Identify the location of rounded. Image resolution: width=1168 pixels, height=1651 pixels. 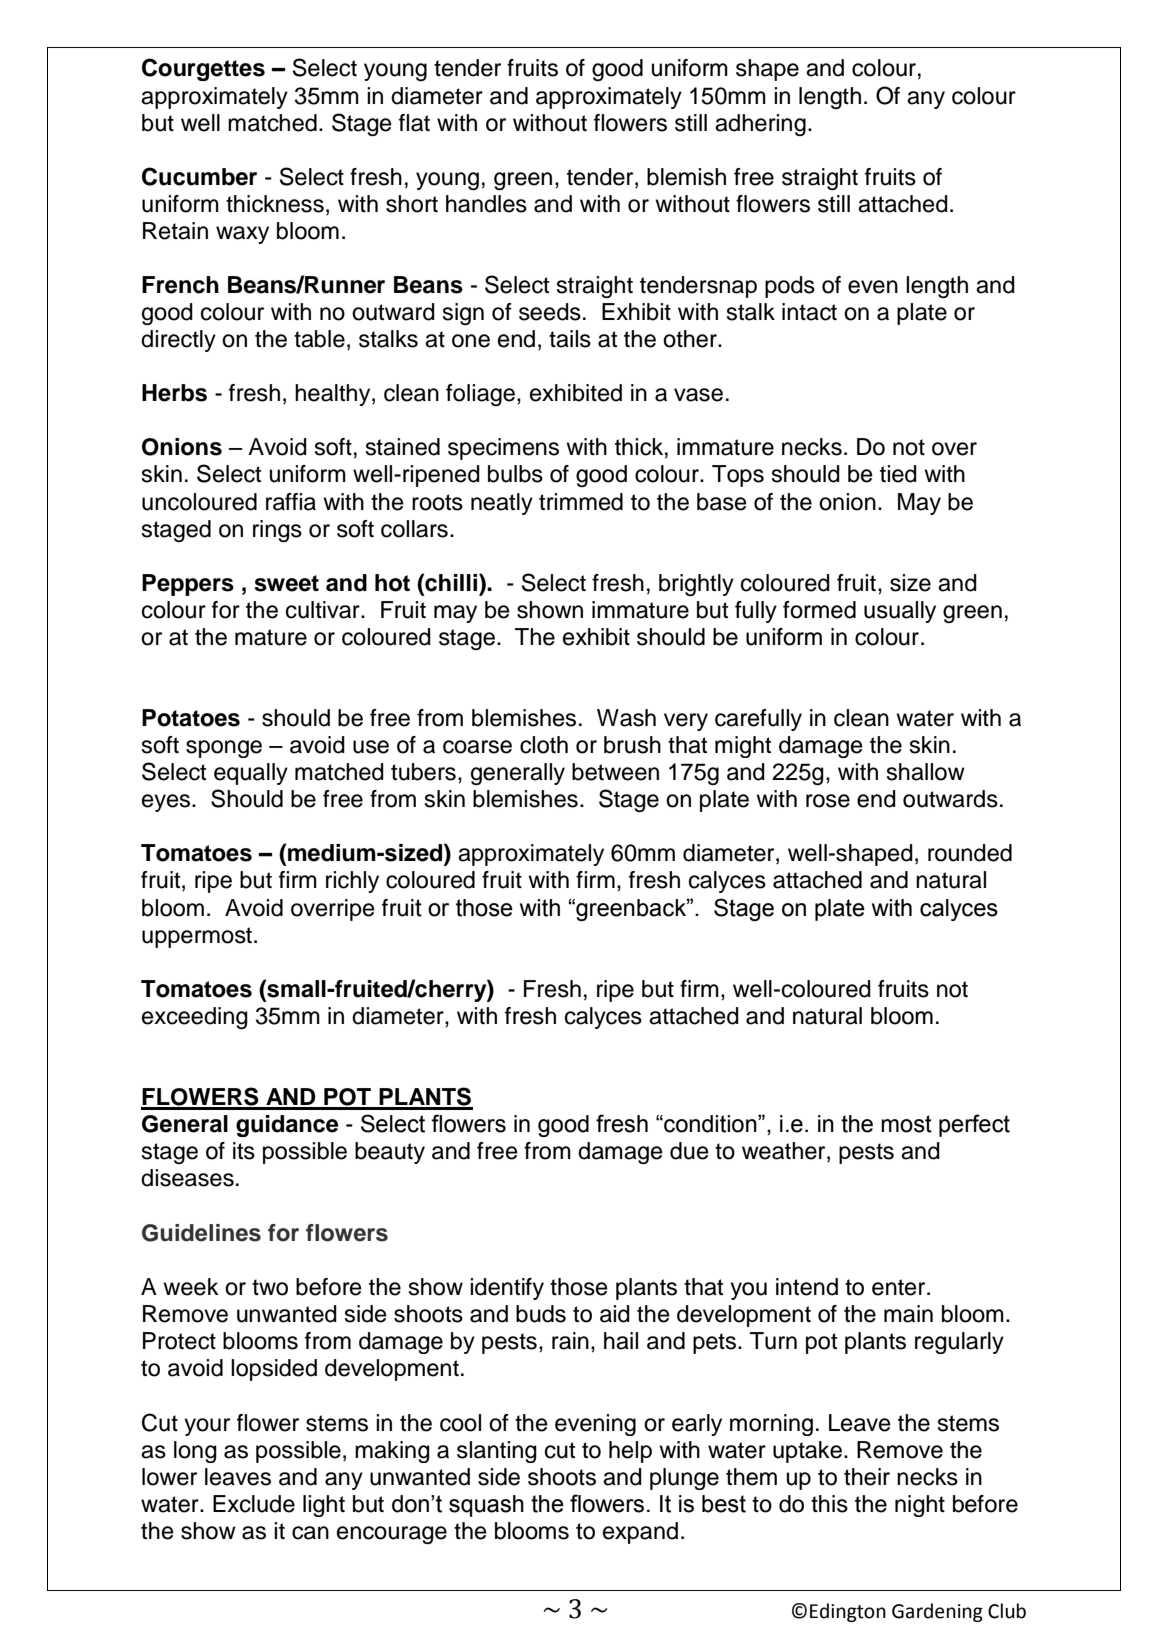
(970, 853).
